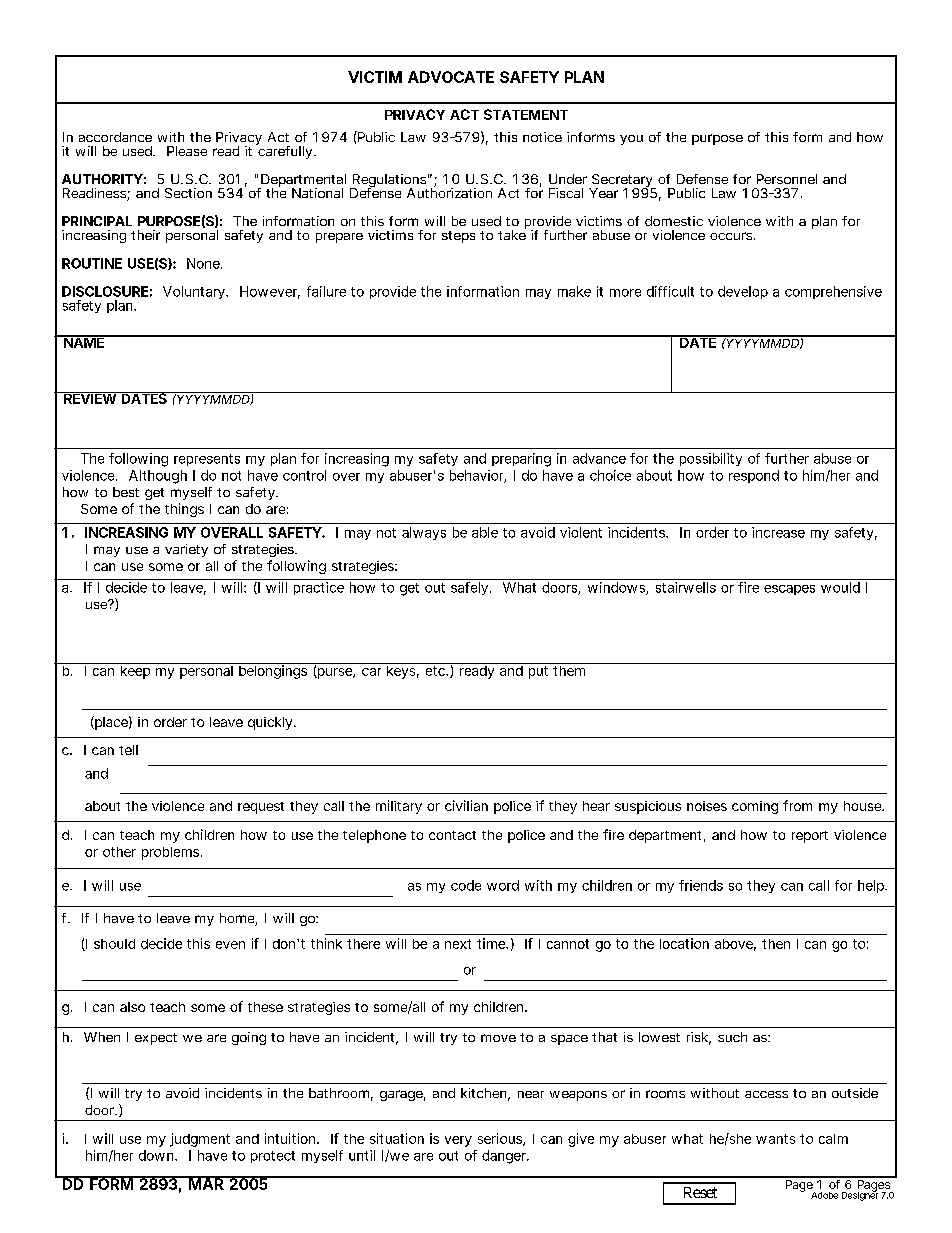 The height and width of the screenshot is (1233, 952). I want to click on keep, so click(136, 671).
